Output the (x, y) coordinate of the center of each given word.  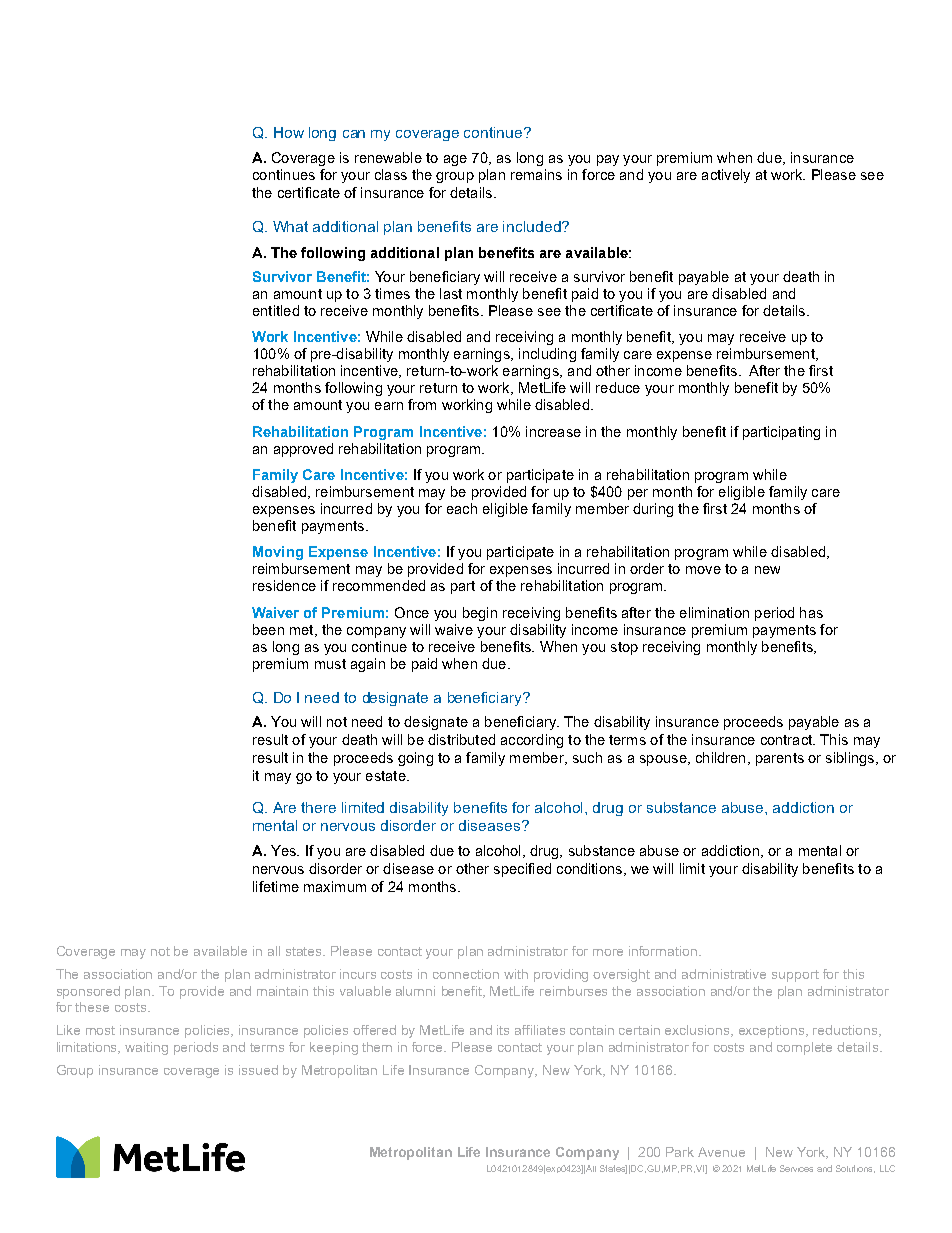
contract (788, 740)
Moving (278, 553)
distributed (461, 739)
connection (466, 974)
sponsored (88, 992)
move (703, 570)
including (547, 355)
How (289, 132)
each (462, 508)
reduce (618, 387)
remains (536, 174)
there (318, 807)
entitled (276, 310)
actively (726, 176)
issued (258, 1070)
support (795, 976)
